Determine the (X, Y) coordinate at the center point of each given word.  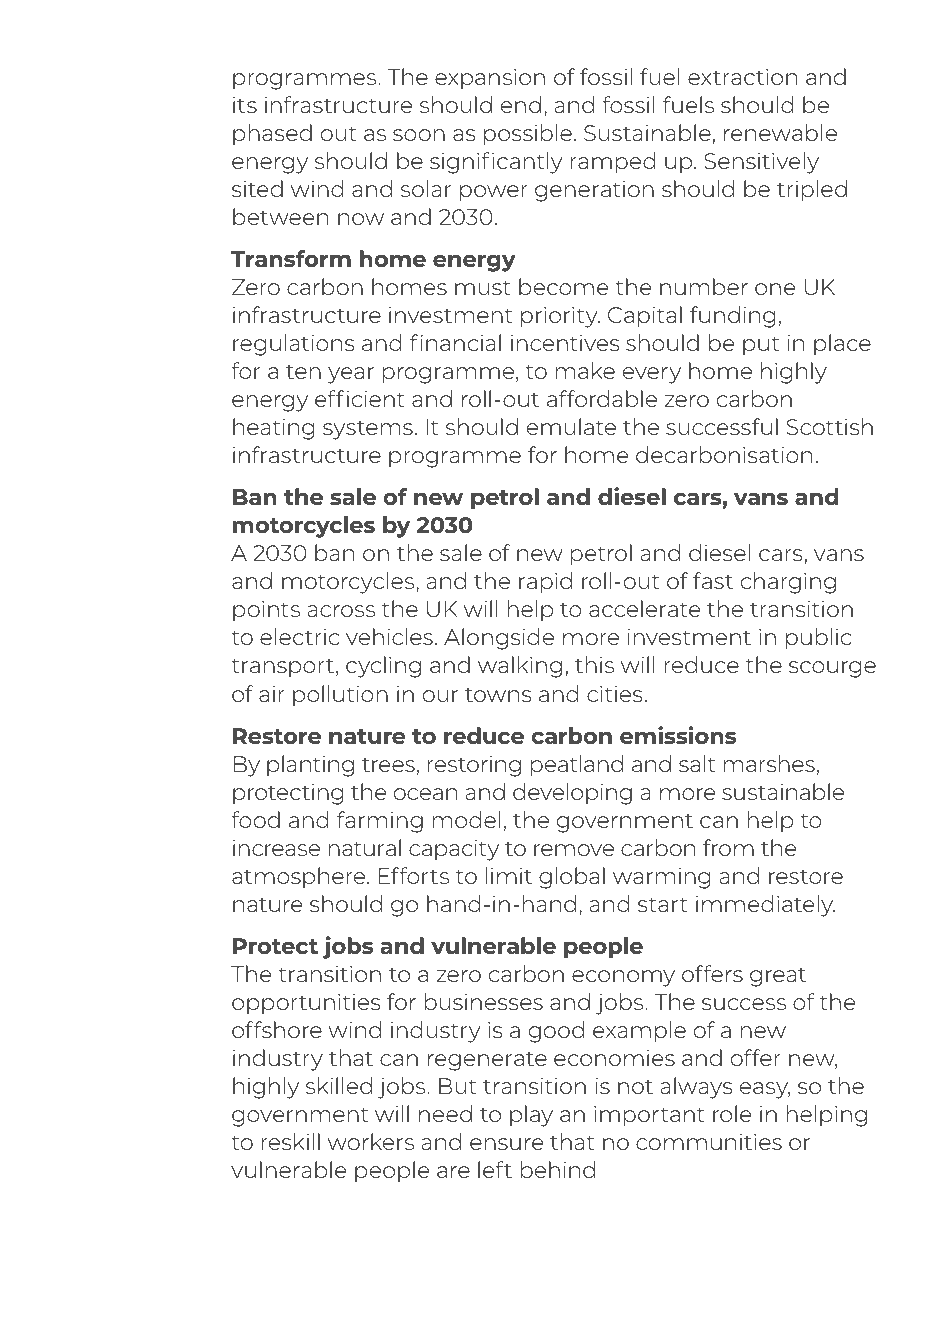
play (531, 1116)
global (572, 878)
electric (299, 636)
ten (303, 372)
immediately (765, 906)
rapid (545, 583)
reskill (291, 1141)
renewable (780, 132)
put (761, 346)
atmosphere (300, 878)
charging (788, 583)
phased (272, 135)
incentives (565, 342)
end (521, 104)
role (732, 1113)
